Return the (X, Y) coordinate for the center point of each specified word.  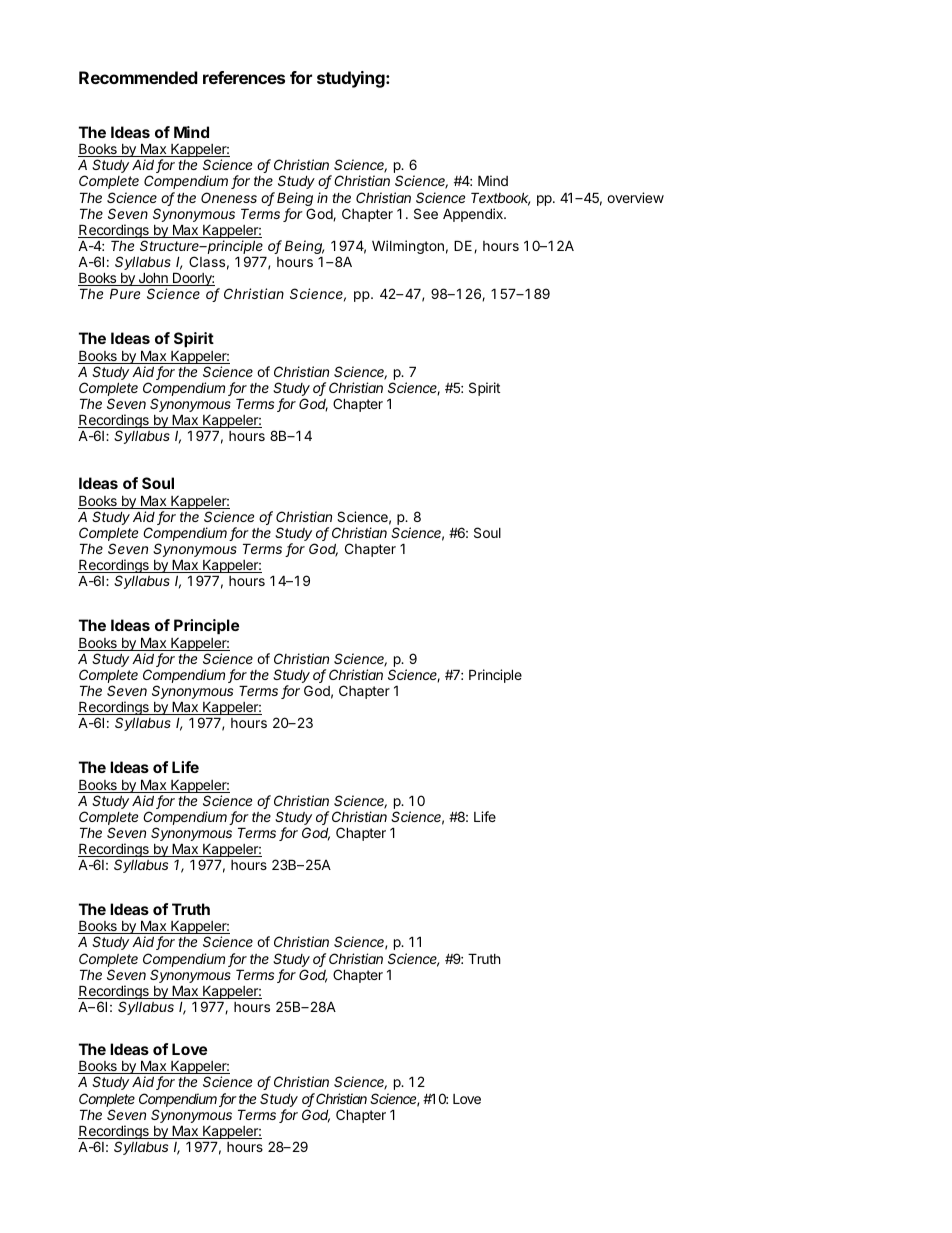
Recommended (138, 77)
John (153, 279)
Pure (125, 293)
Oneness (229, 197)
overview (635, 197)
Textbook (500, 199)
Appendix (474, 215)
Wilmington (408, 247)
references (244, 77)
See (426, 213)
